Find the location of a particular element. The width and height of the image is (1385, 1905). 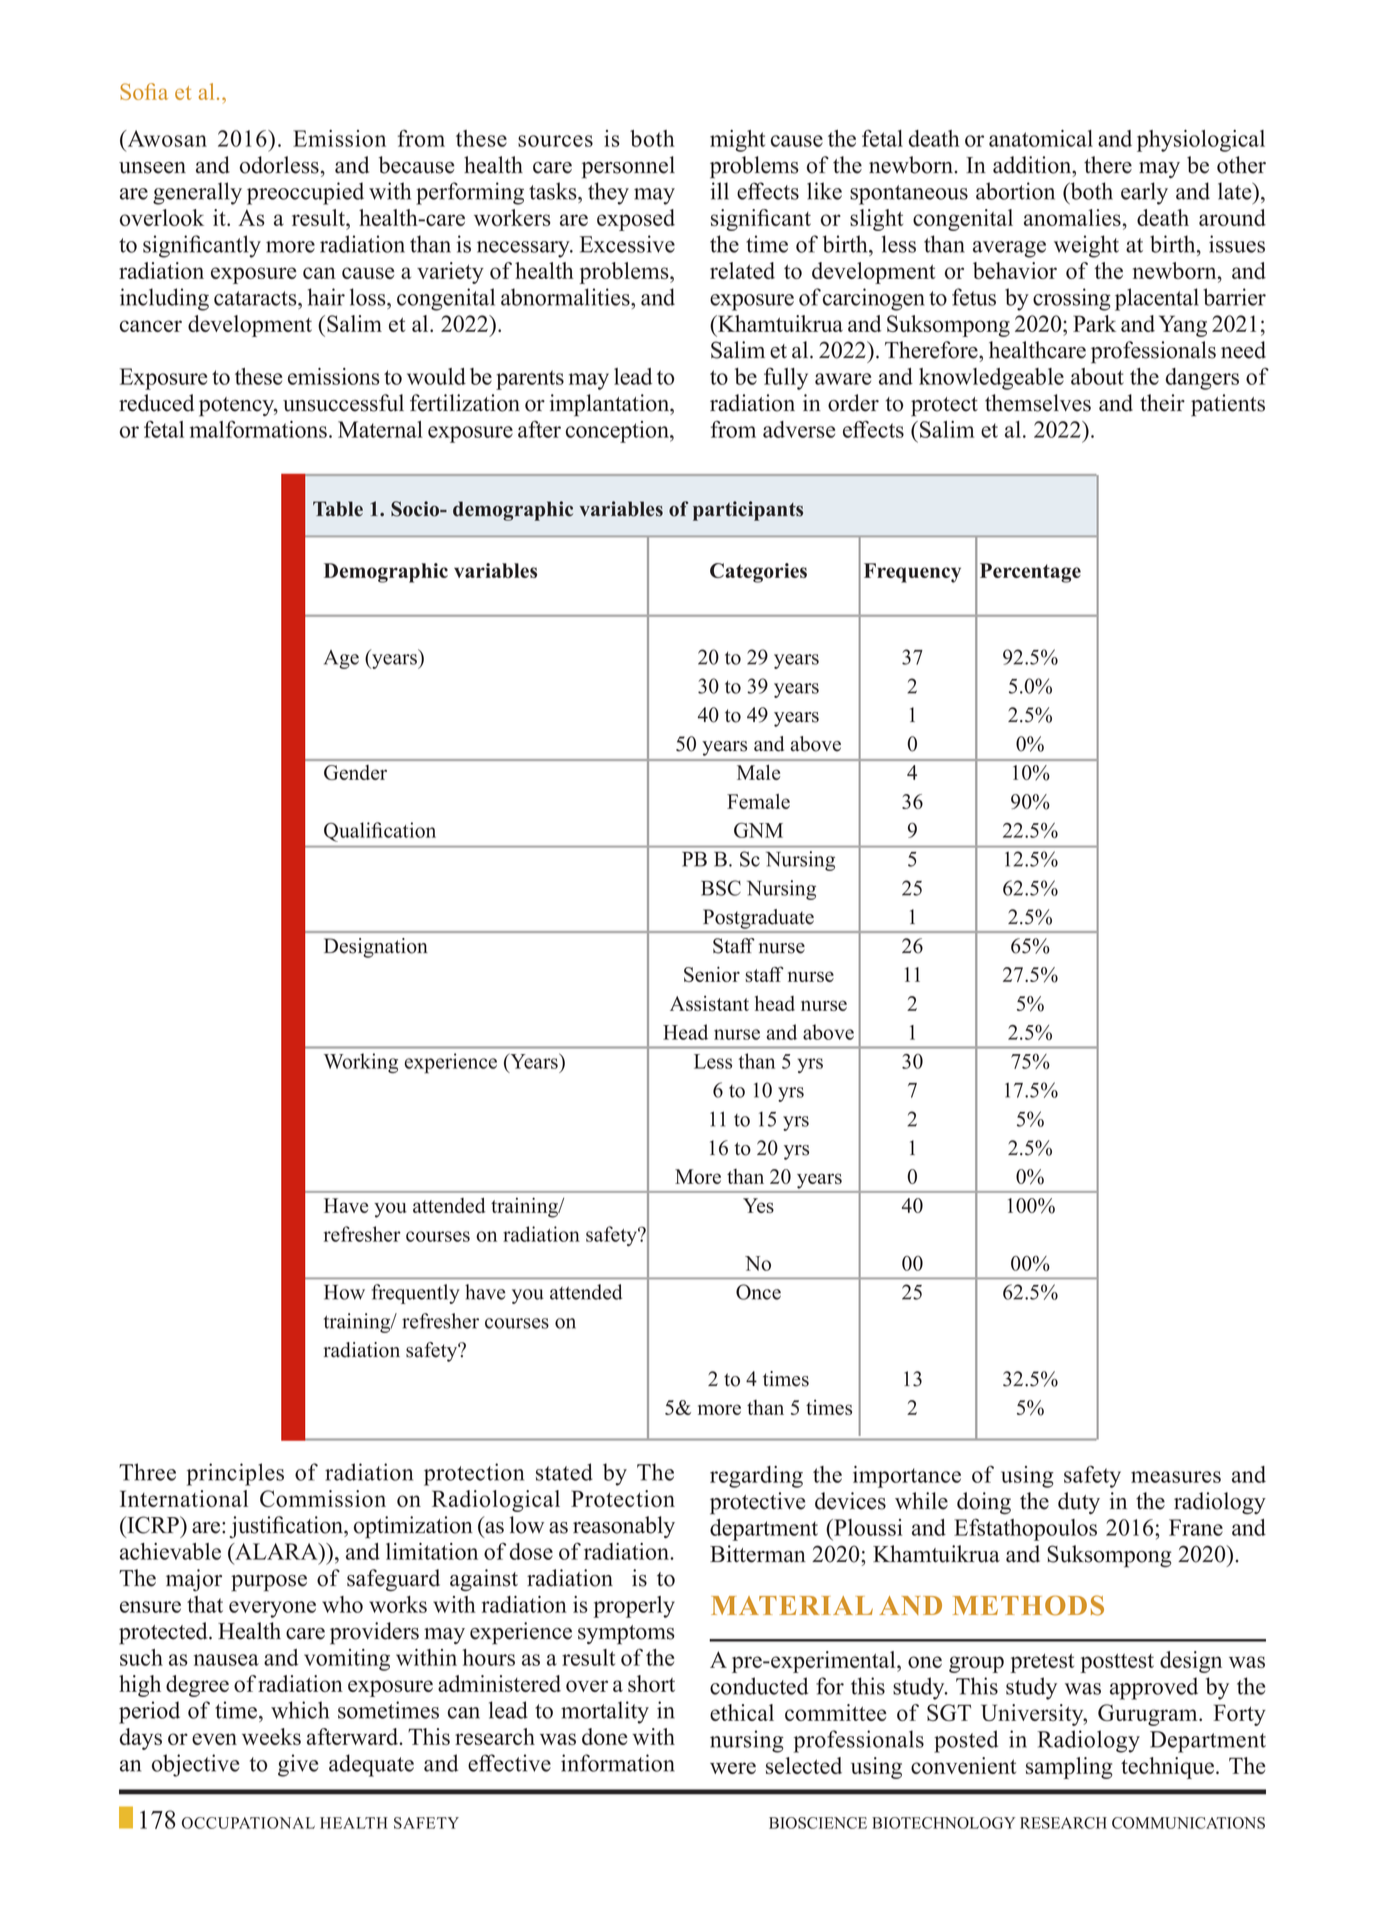

anatomical is located at coordinates (1041, 138).
